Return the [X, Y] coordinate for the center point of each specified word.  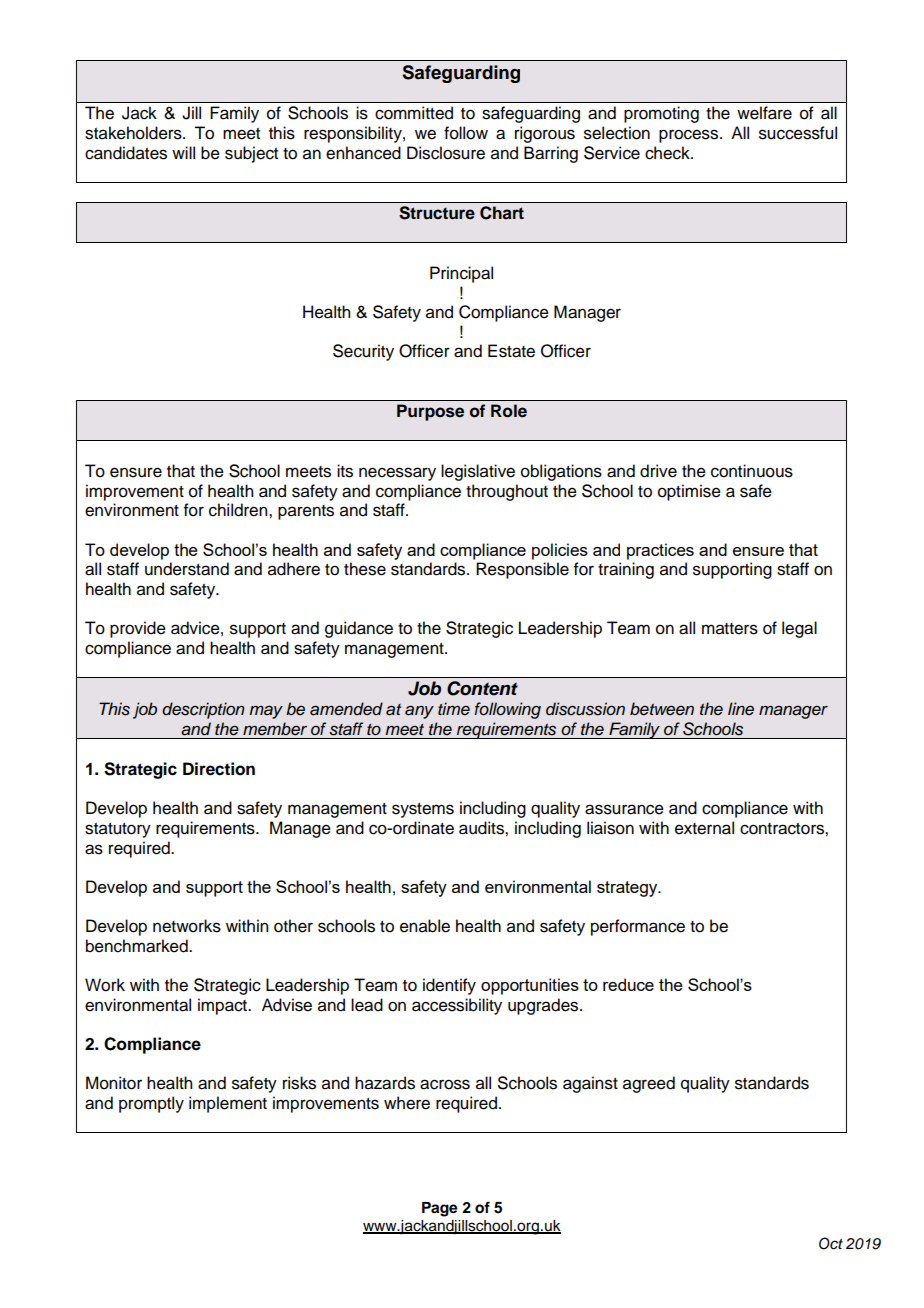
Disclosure [446, 153]
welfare [764, 113]
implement [228, 1104]
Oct [831, 1243]
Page [440, 1209]
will [183, 152]
